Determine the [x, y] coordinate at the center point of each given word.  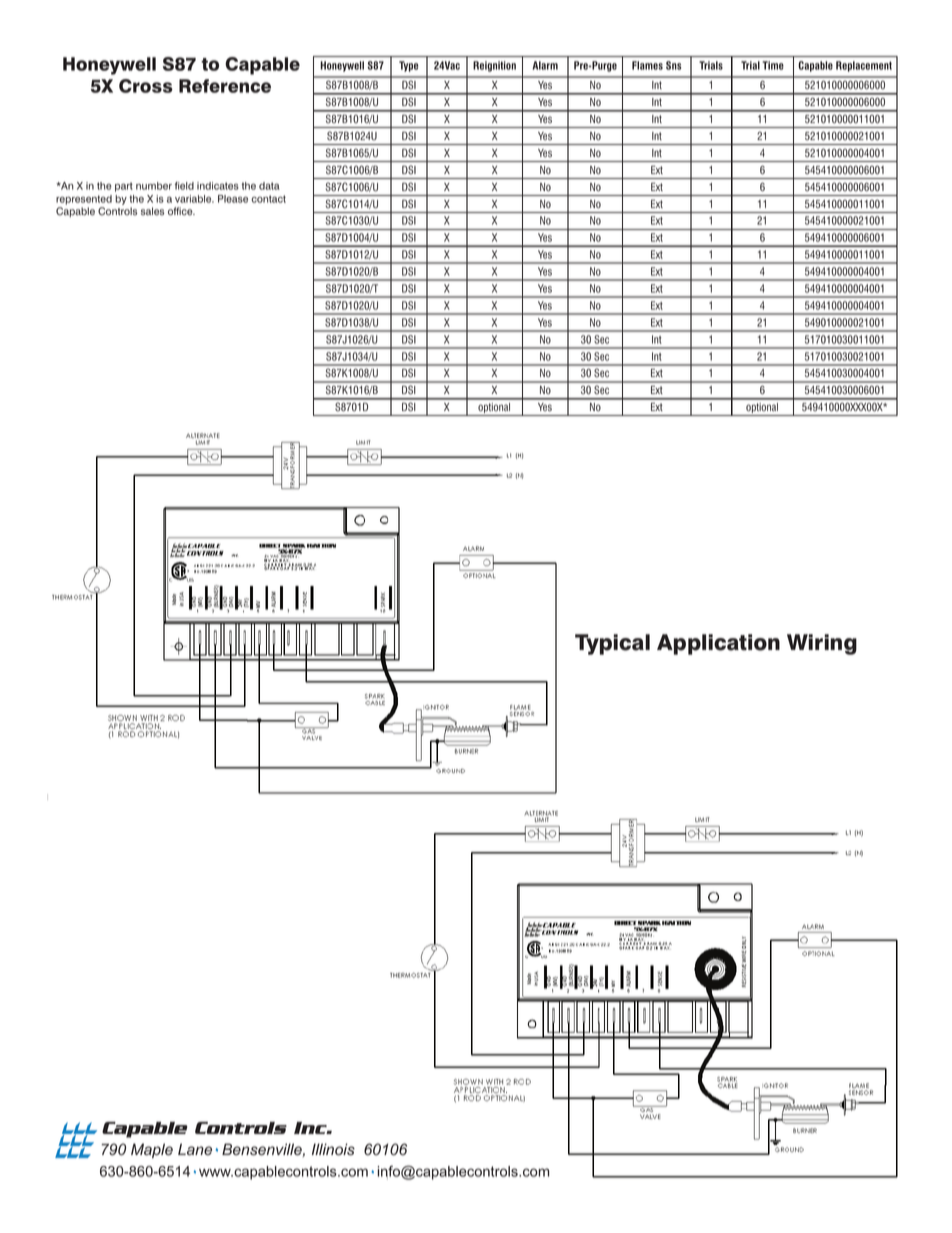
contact [268, 199]
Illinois [333, 1149]
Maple [152, 1150]
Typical [612, 644]
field [184, 186]
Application [718, 644]
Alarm [545, 65]
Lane [195, 1149]
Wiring [822, 644]
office [181, 211]
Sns [673, 65]
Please [233, 199]
